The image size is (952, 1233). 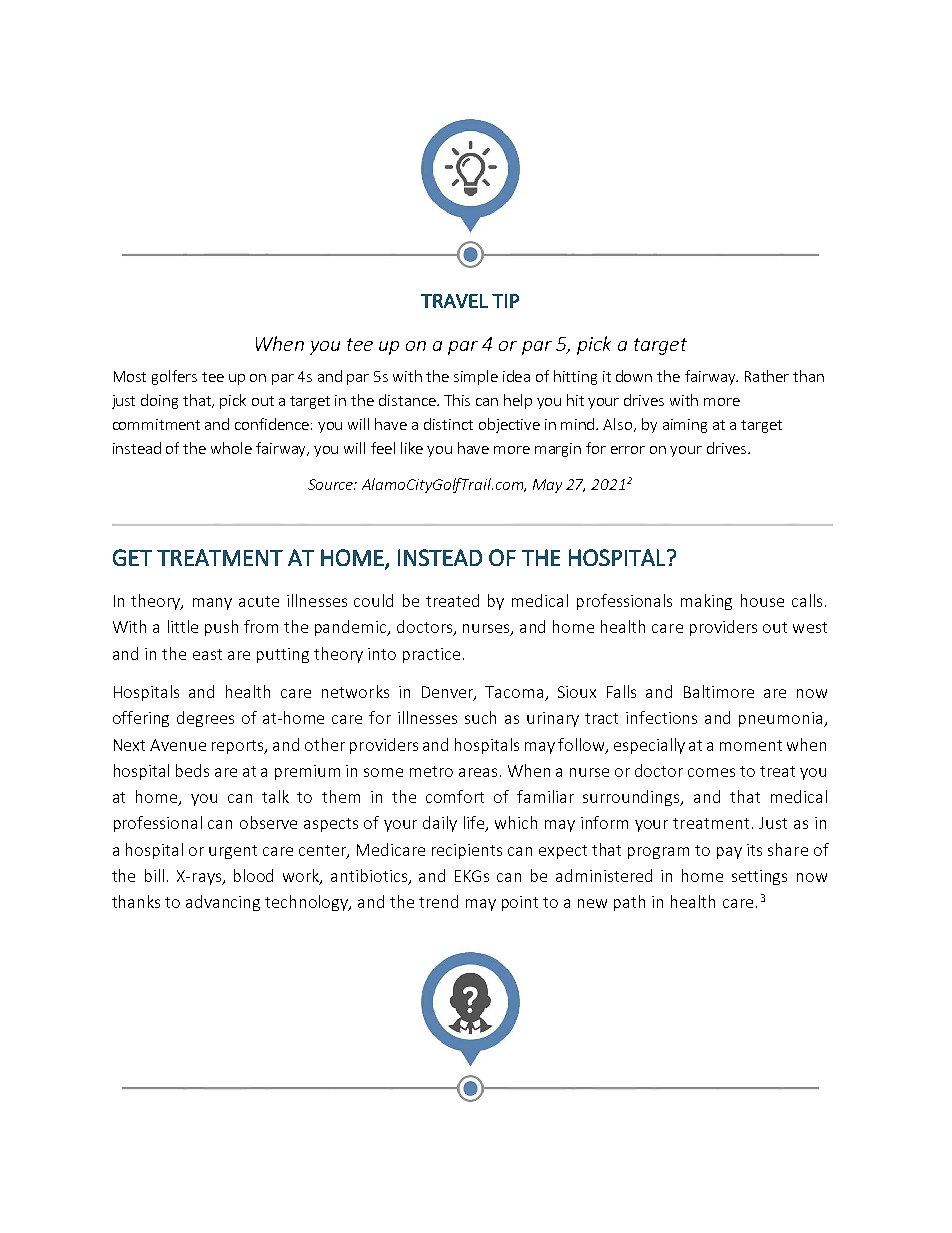 What do you see at coordinates (454, 301) in the document?
I see `TRAVEL` at bounding box center [454, 301].
